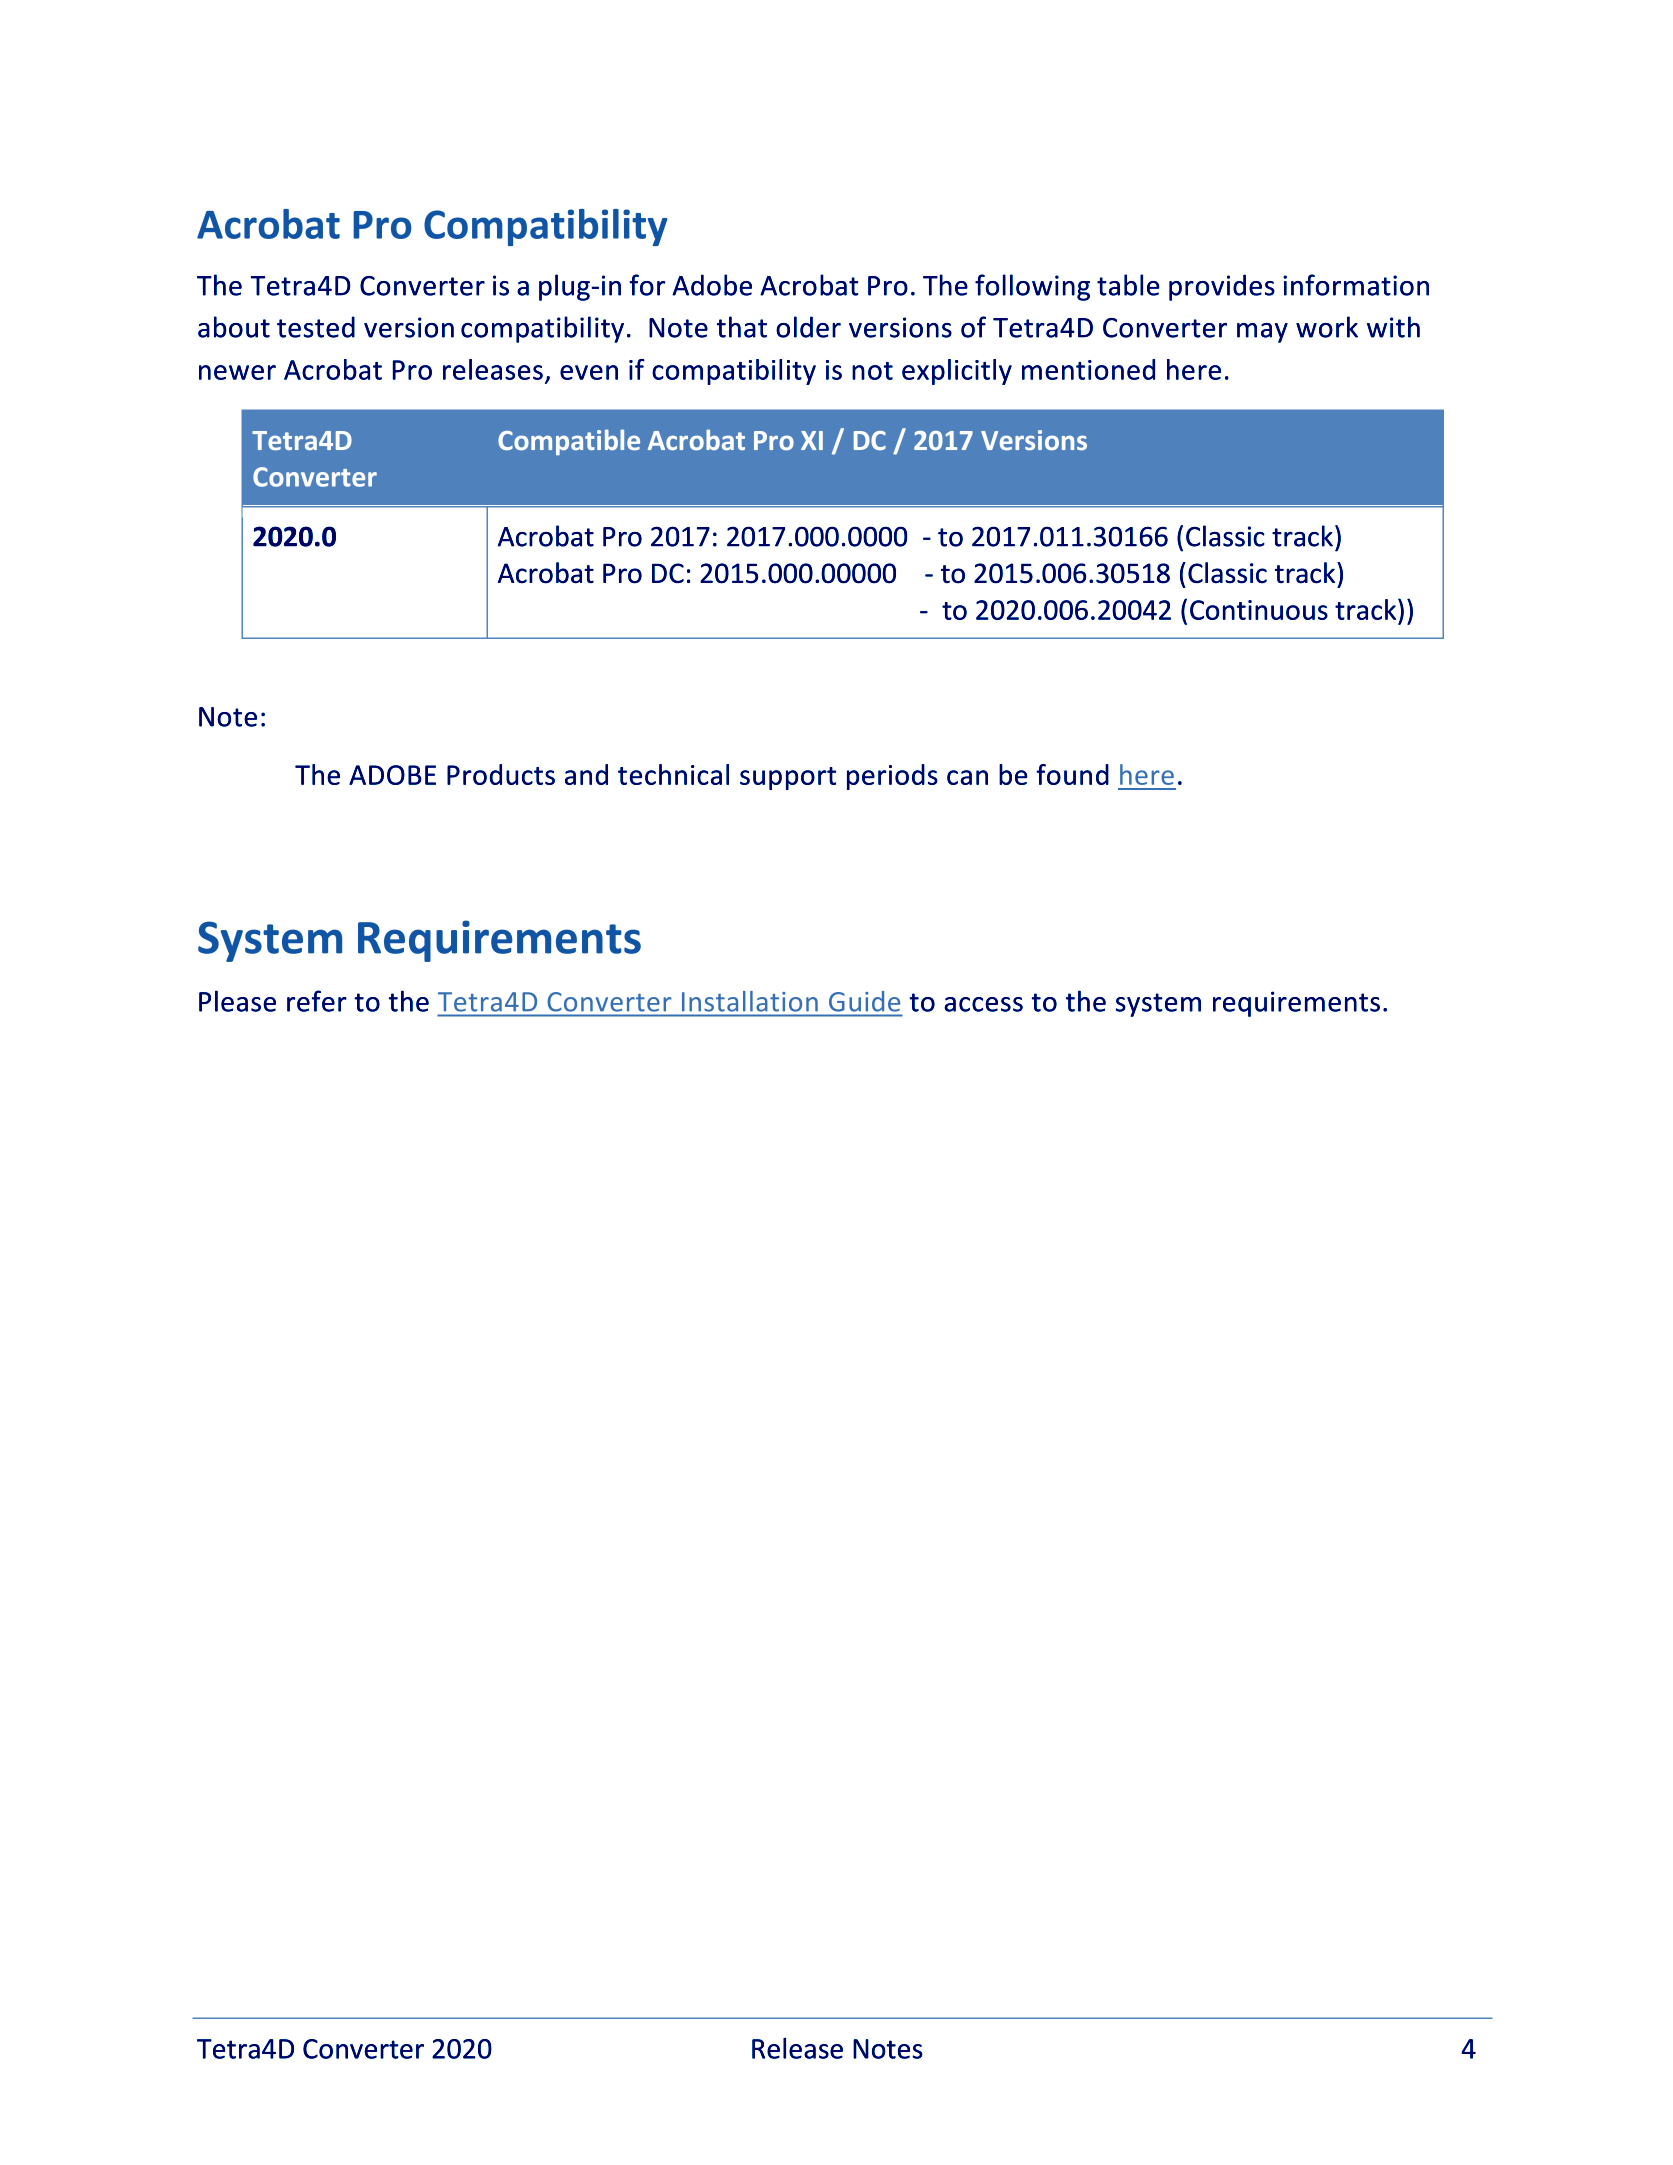 This document has width=1673, height=2165. What do you see at coordinates (569, 442) in the document?
I see `Compatible` at bounding box center [569, 442].
